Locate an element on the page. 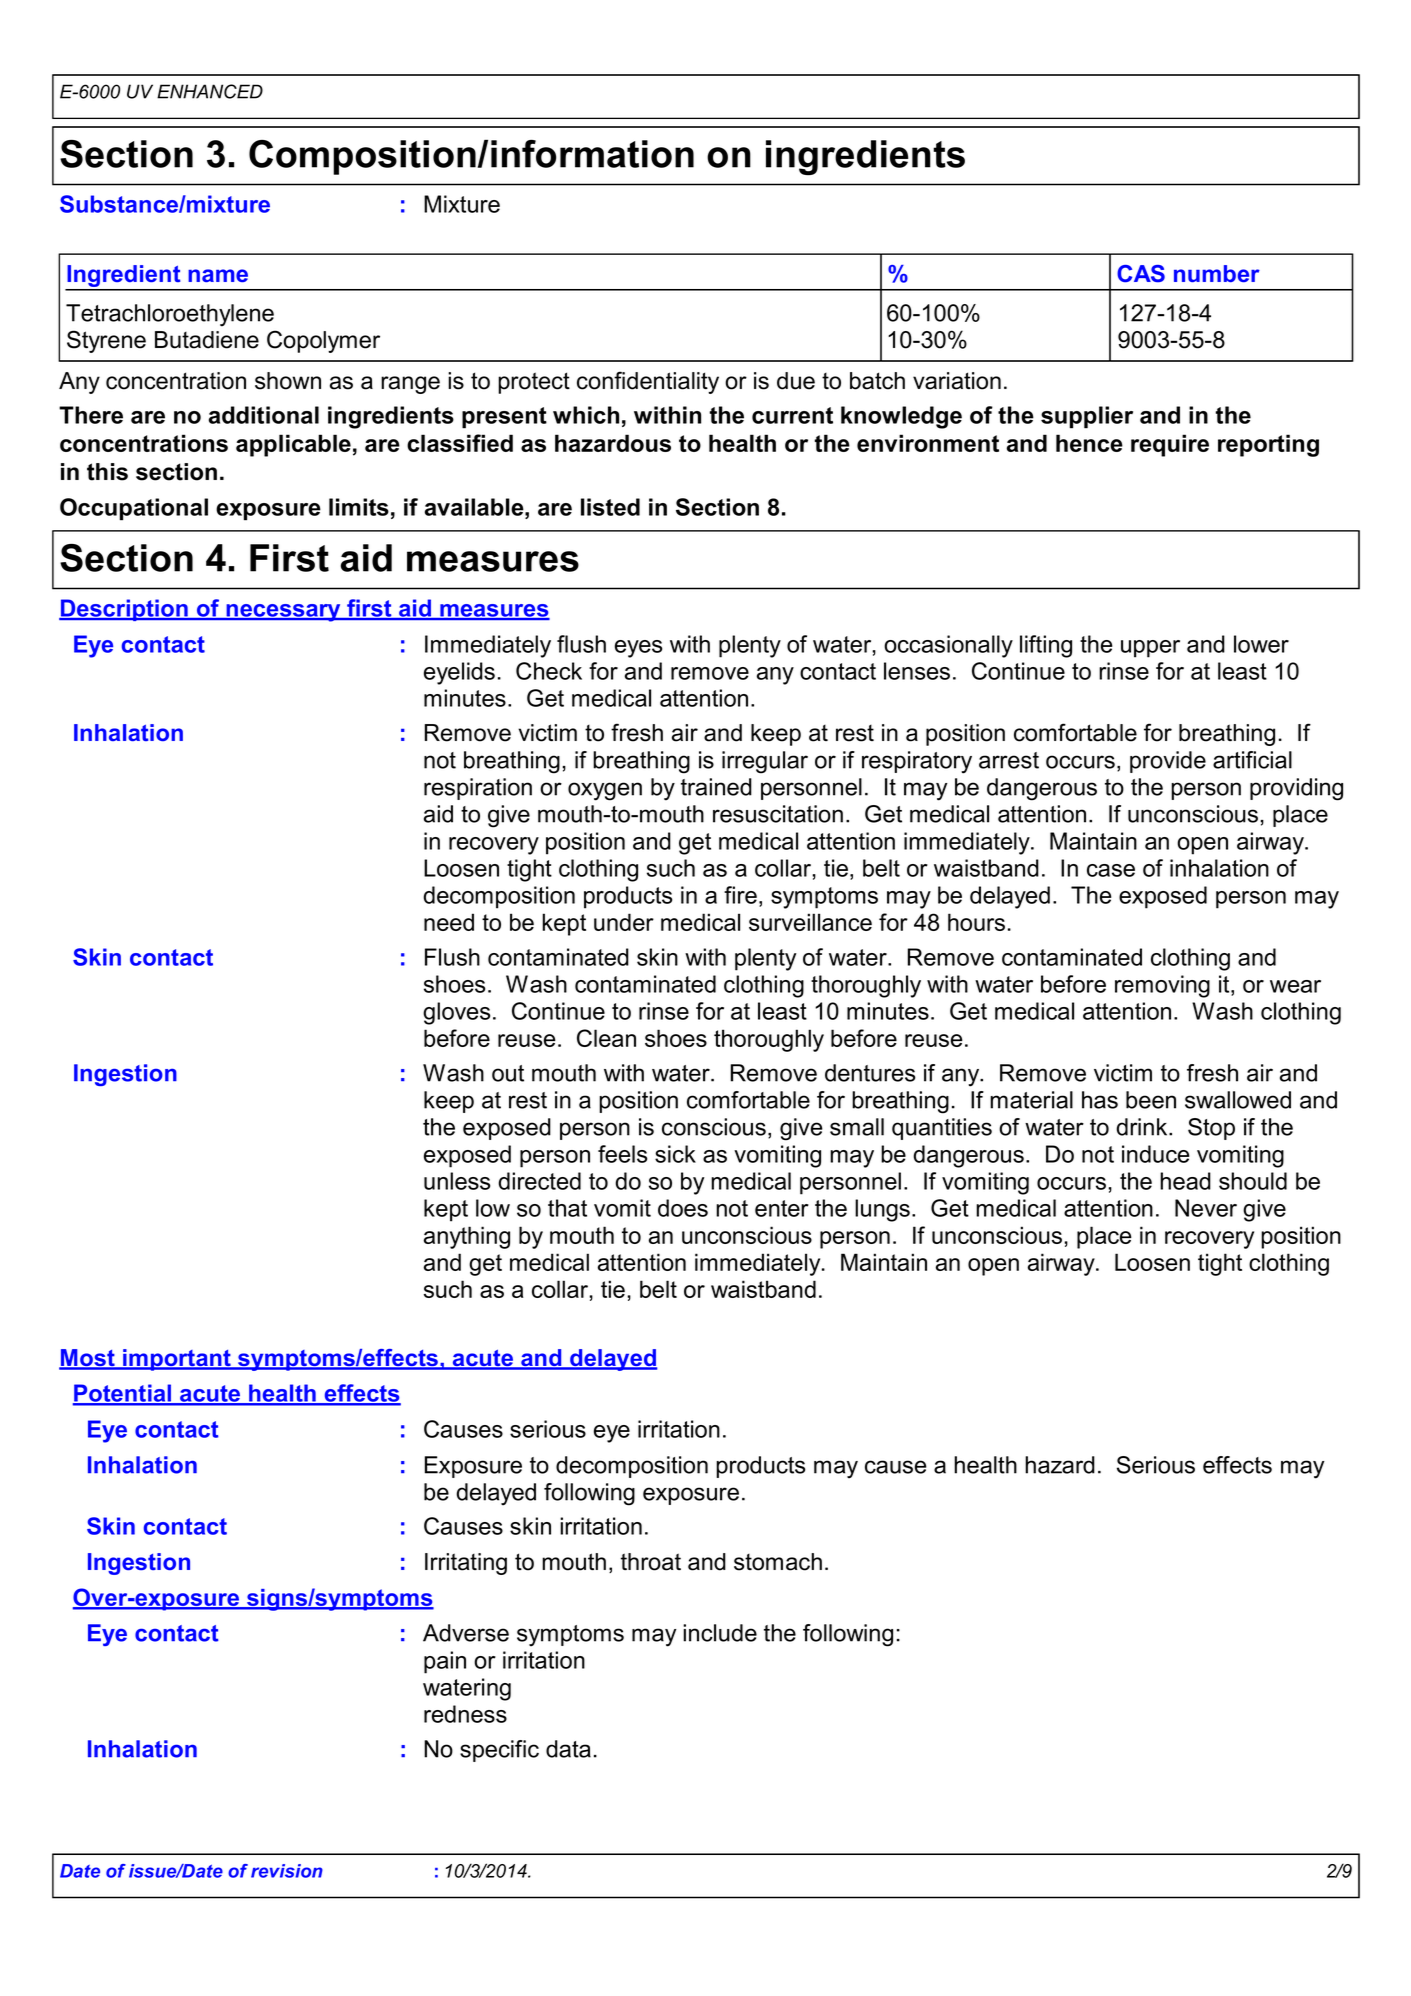 Image resolution: width=1411 pixels, height=1996 pixels. upper is located at coordinates (1150, 649).
